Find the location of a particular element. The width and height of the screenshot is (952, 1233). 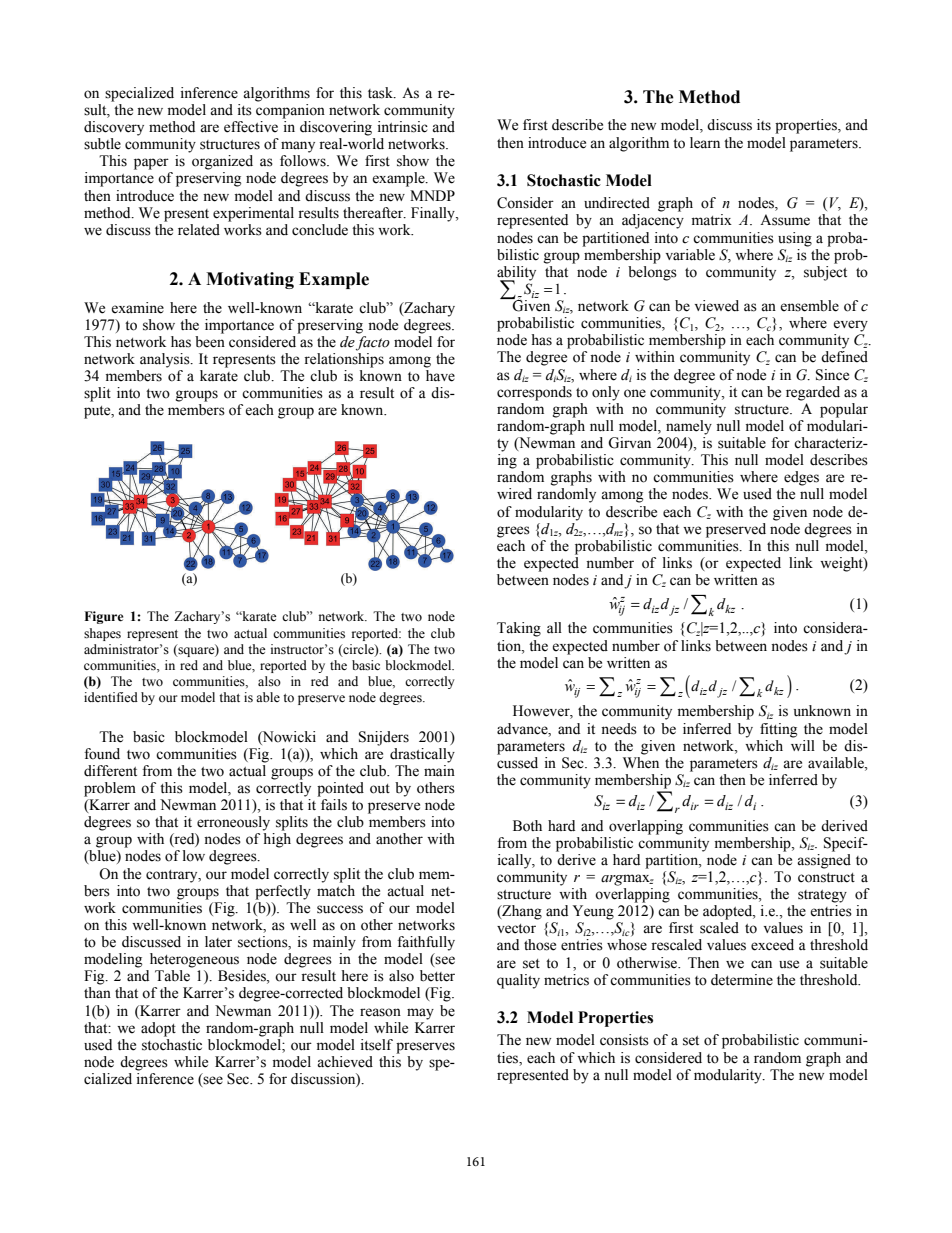

may is located at coordinates (420, 1014).
